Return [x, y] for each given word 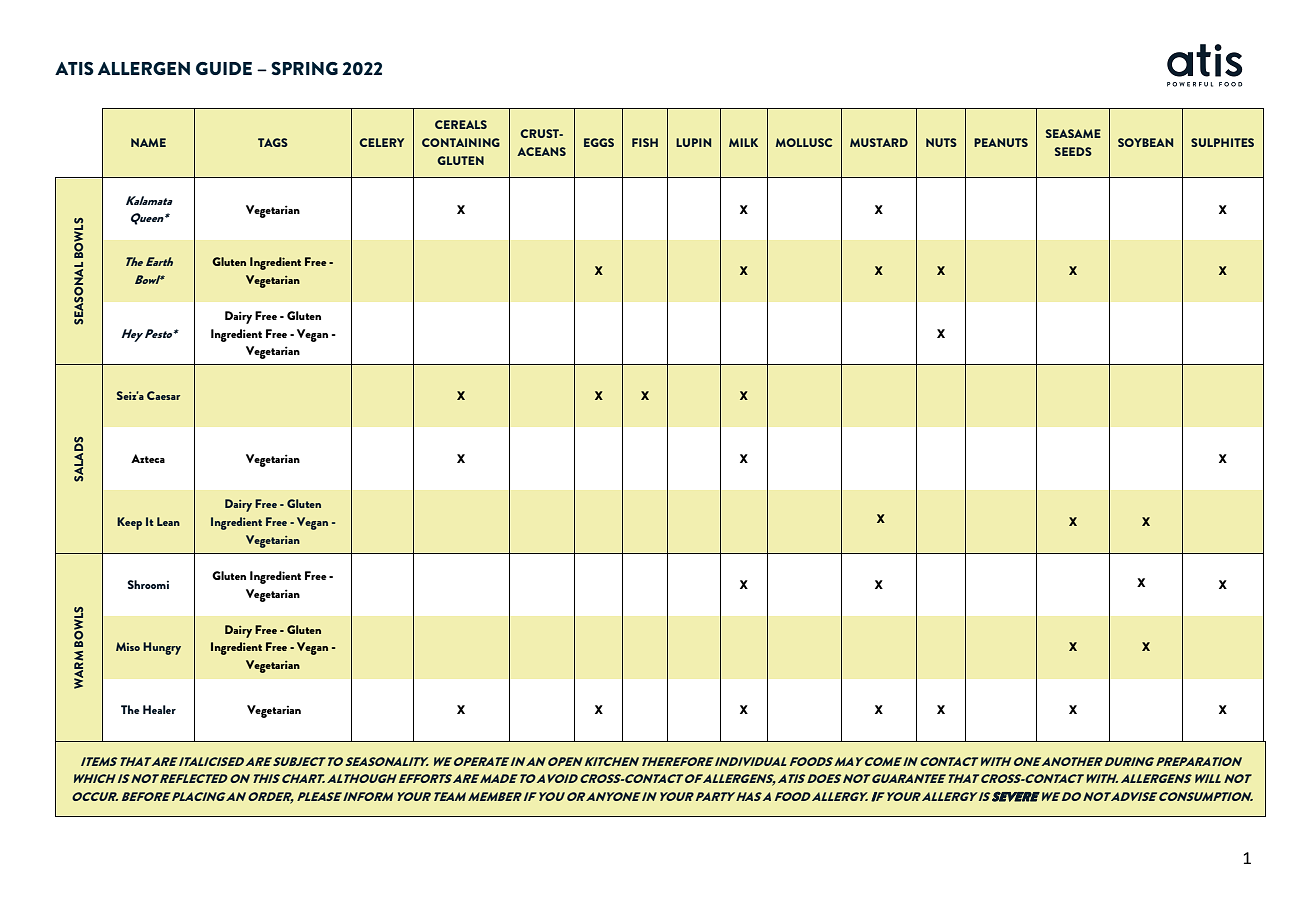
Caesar [163, 395]
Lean [168, 521]
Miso [128, 646]
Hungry [162, 648]
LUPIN [693, 142]
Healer [159, 709]
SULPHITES [1222, 142]
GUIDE [224, 68]
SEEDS [1073, 151]
